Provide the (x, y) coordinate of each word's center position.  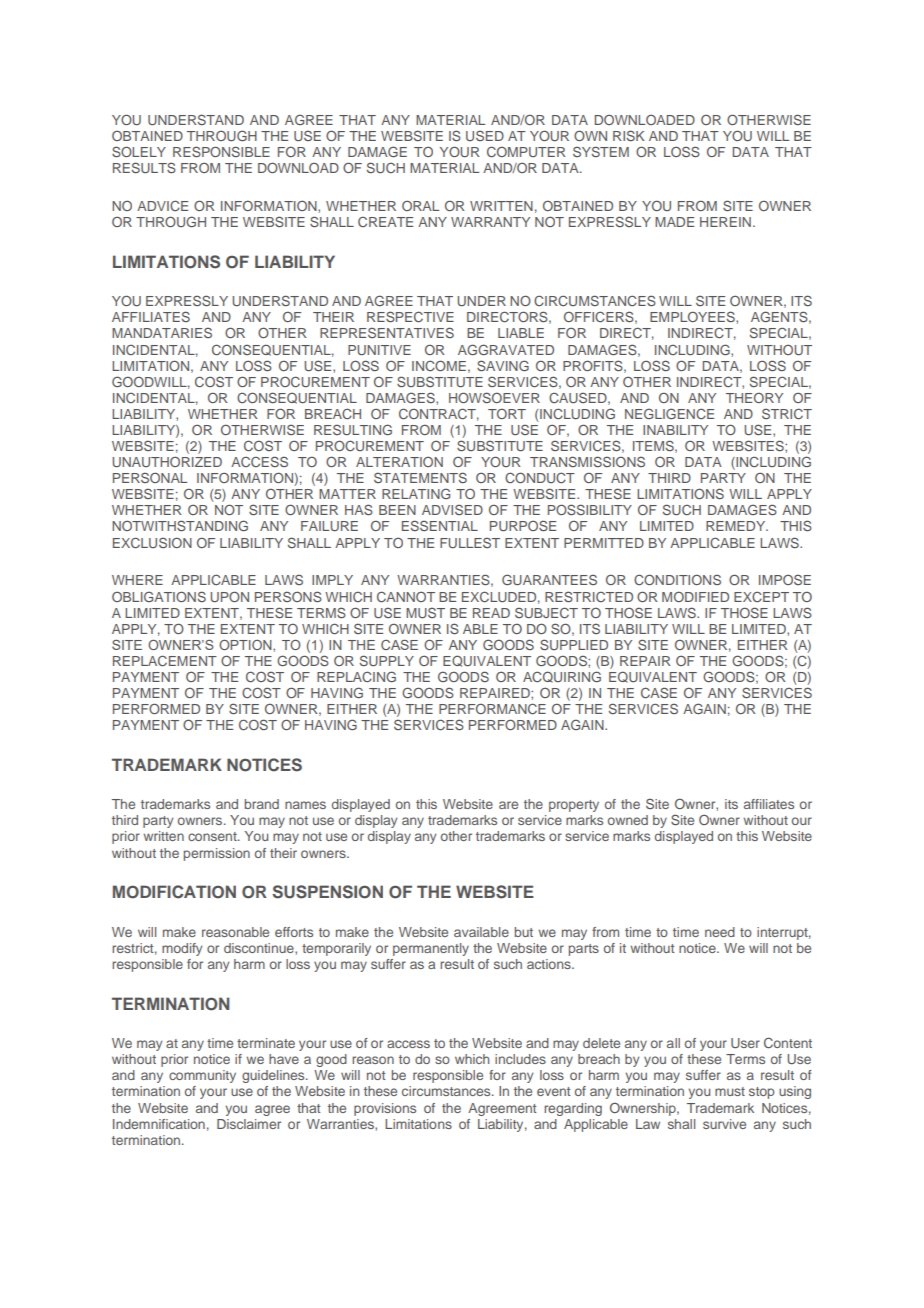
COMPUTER (526, 151)
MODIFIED (695, 597)
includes (520, 1059)
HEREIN (725, 222)
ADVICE (162, 205)
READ (491, 613)
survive (724, 1124)
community (202, 1076)
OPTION (246, 645)
